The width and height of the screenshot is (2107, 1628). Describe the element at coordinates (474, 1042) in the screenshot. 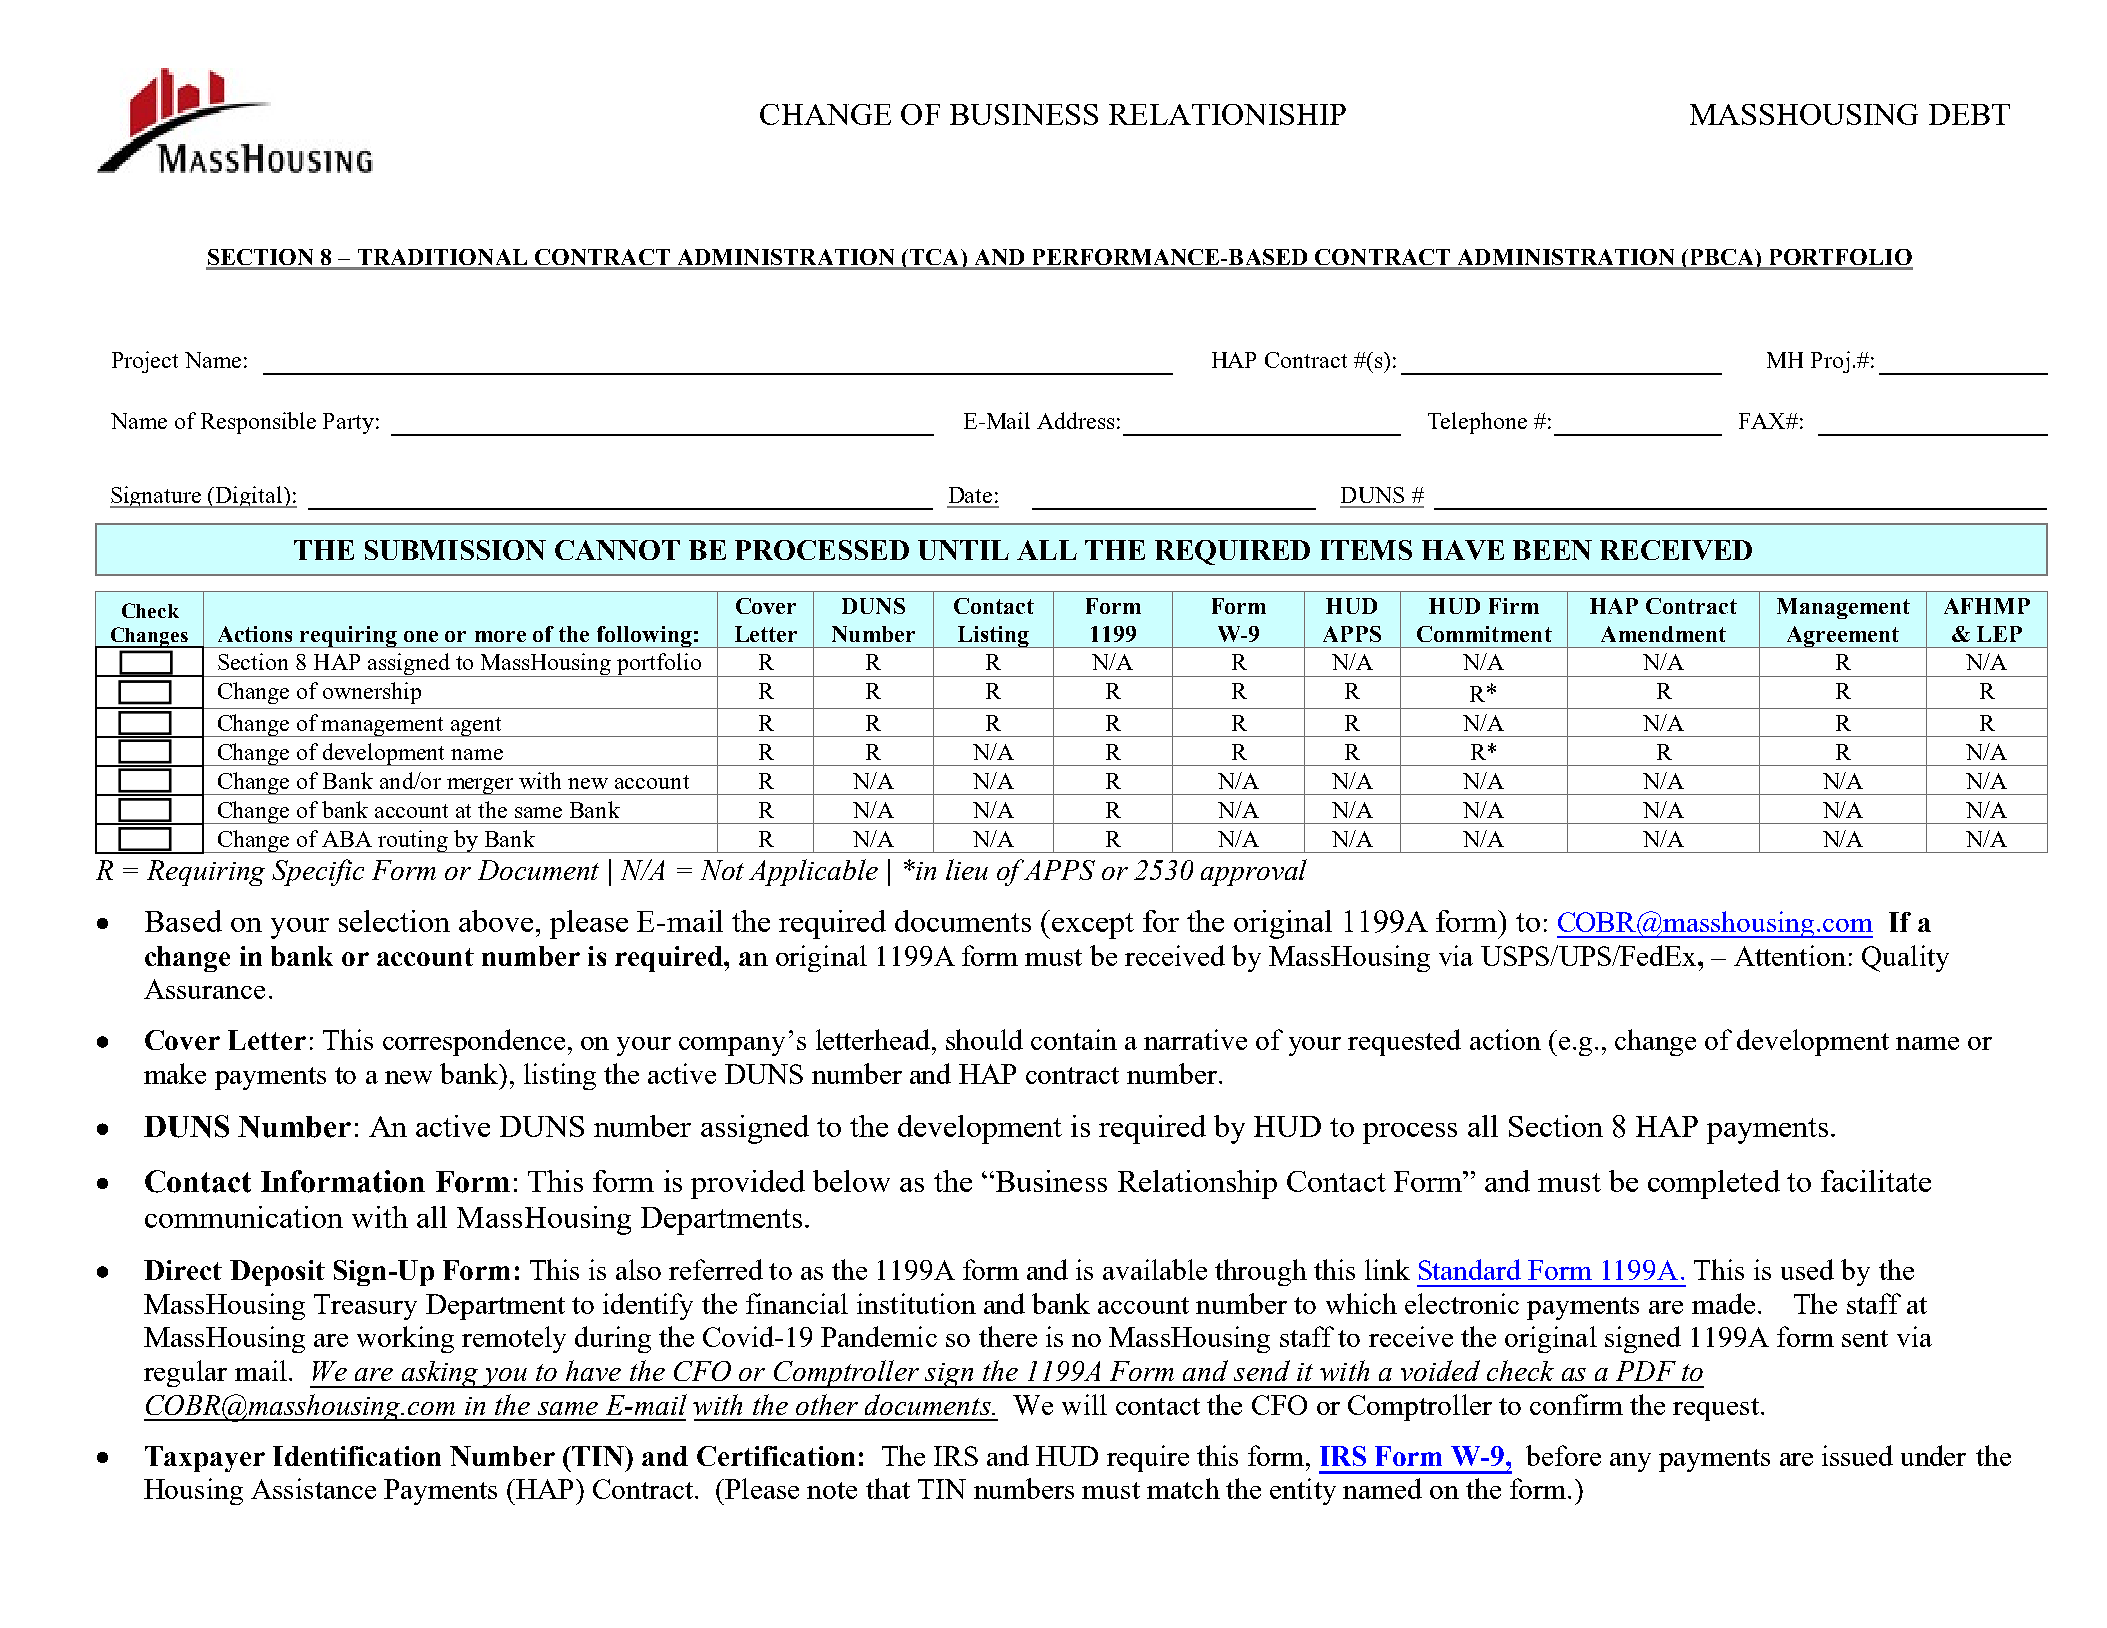

I see `correspondence` at that location.
